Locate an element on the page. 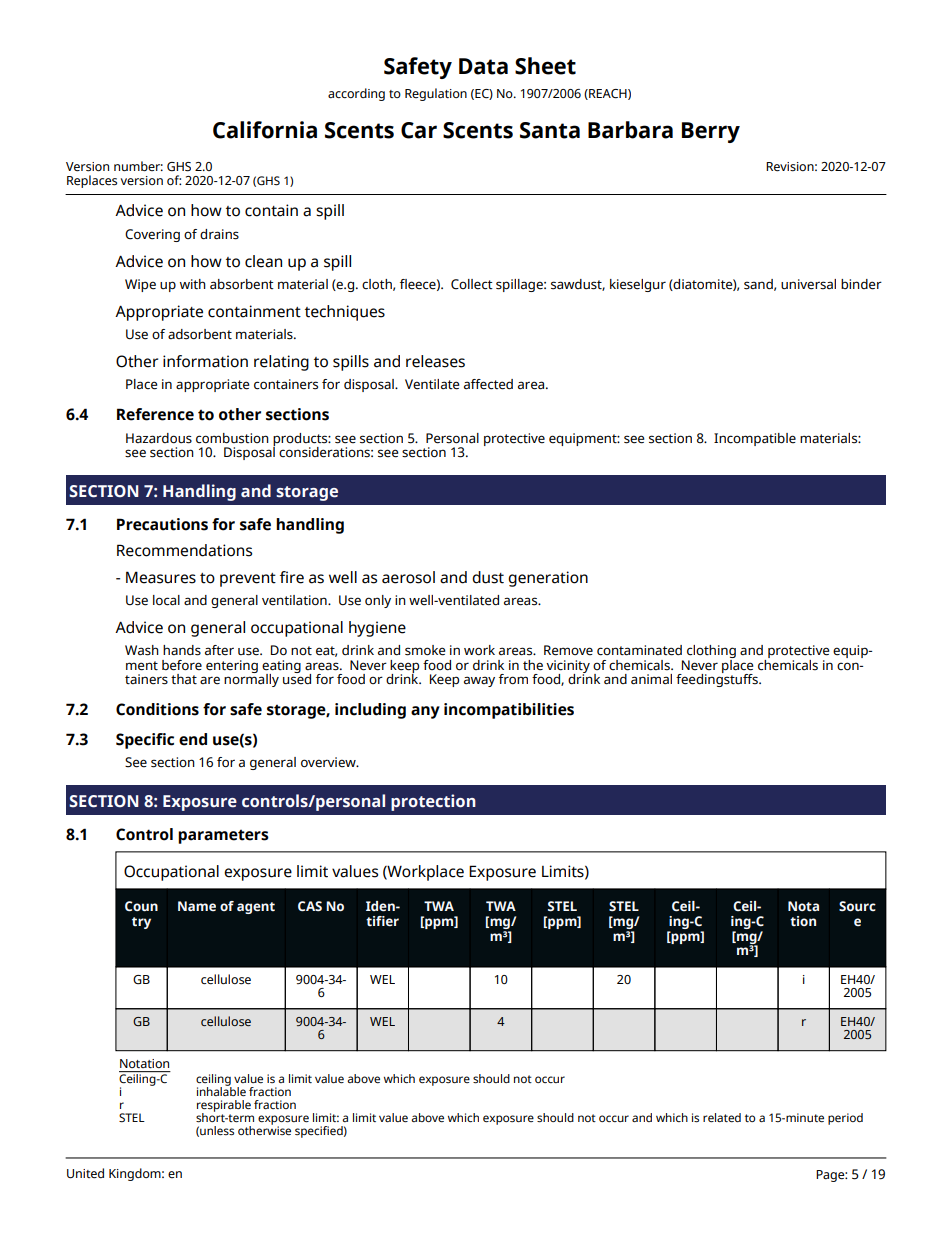 The image size is (952, 1233). Berry is located at coordinates (711, 132).
